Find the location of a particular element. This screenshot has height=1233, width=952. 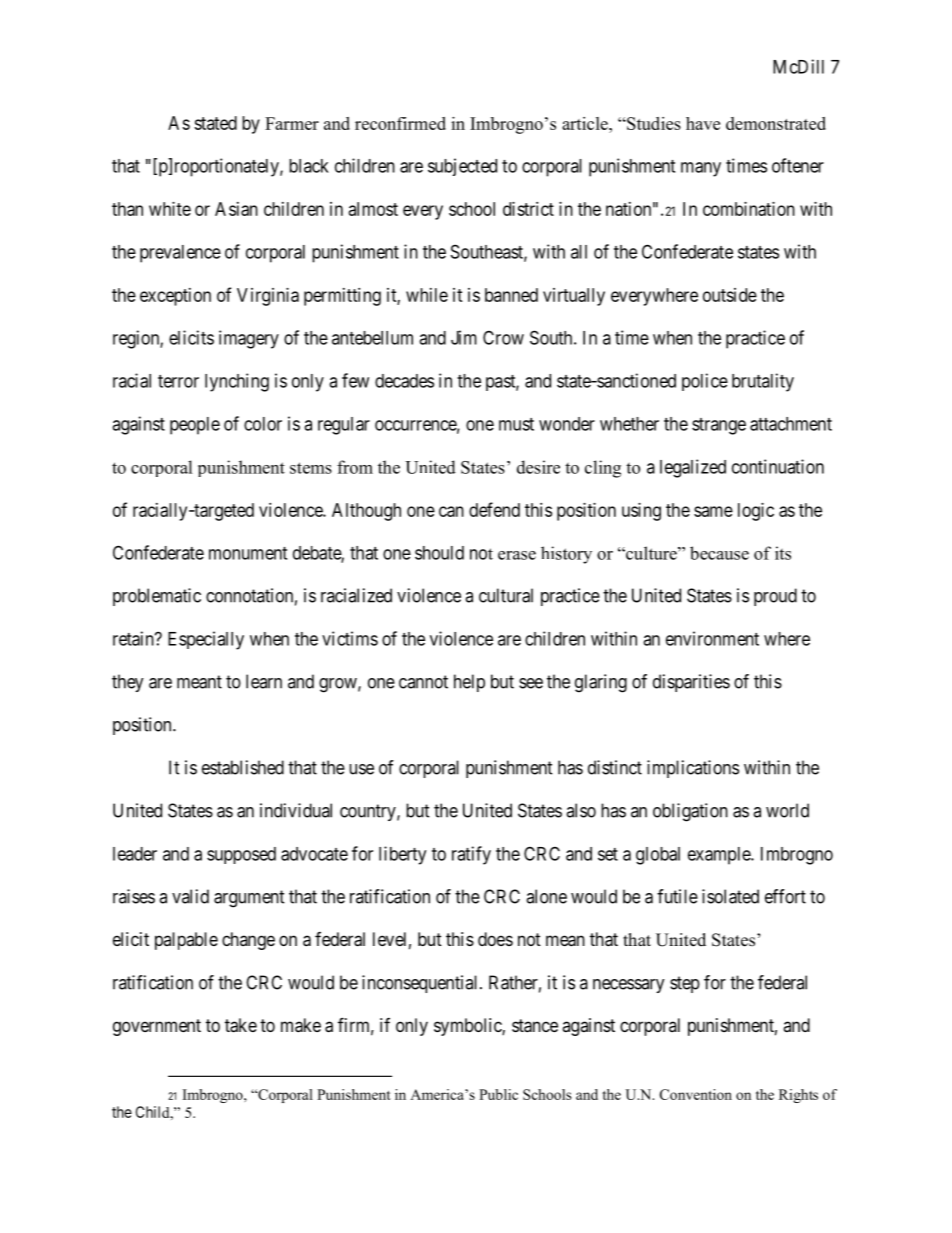

Convention is located at coordinates (696, 1094).
